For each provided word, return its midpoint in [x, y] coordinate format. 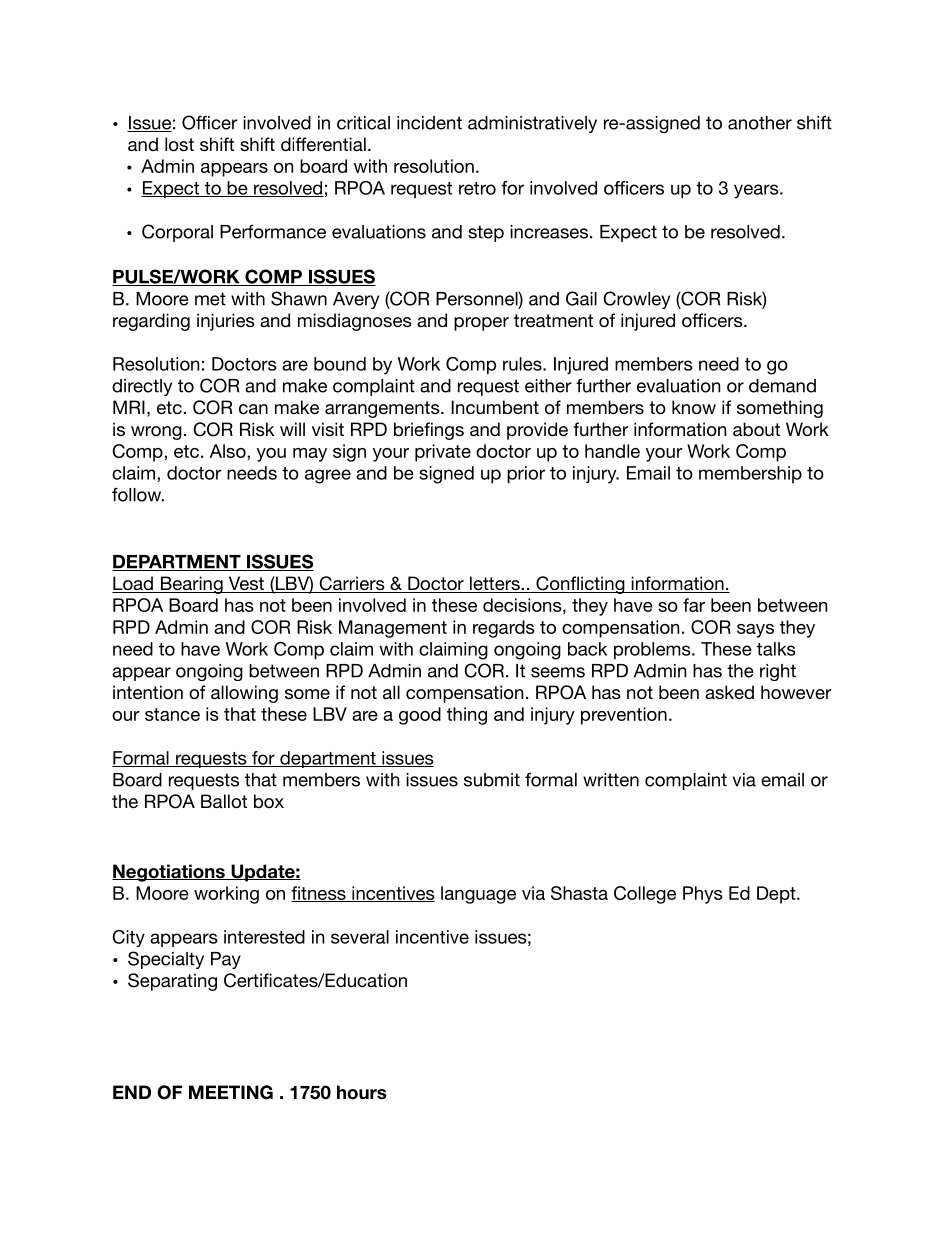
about [756, 429]
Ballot [224, 801]
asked [729, 692]
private [443, 453]
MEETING [231, 1092]
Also [229, 451]
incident [429, 123]
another [760, 123]
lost [179, 144]
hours [361, 1092]
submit [492, 780]
